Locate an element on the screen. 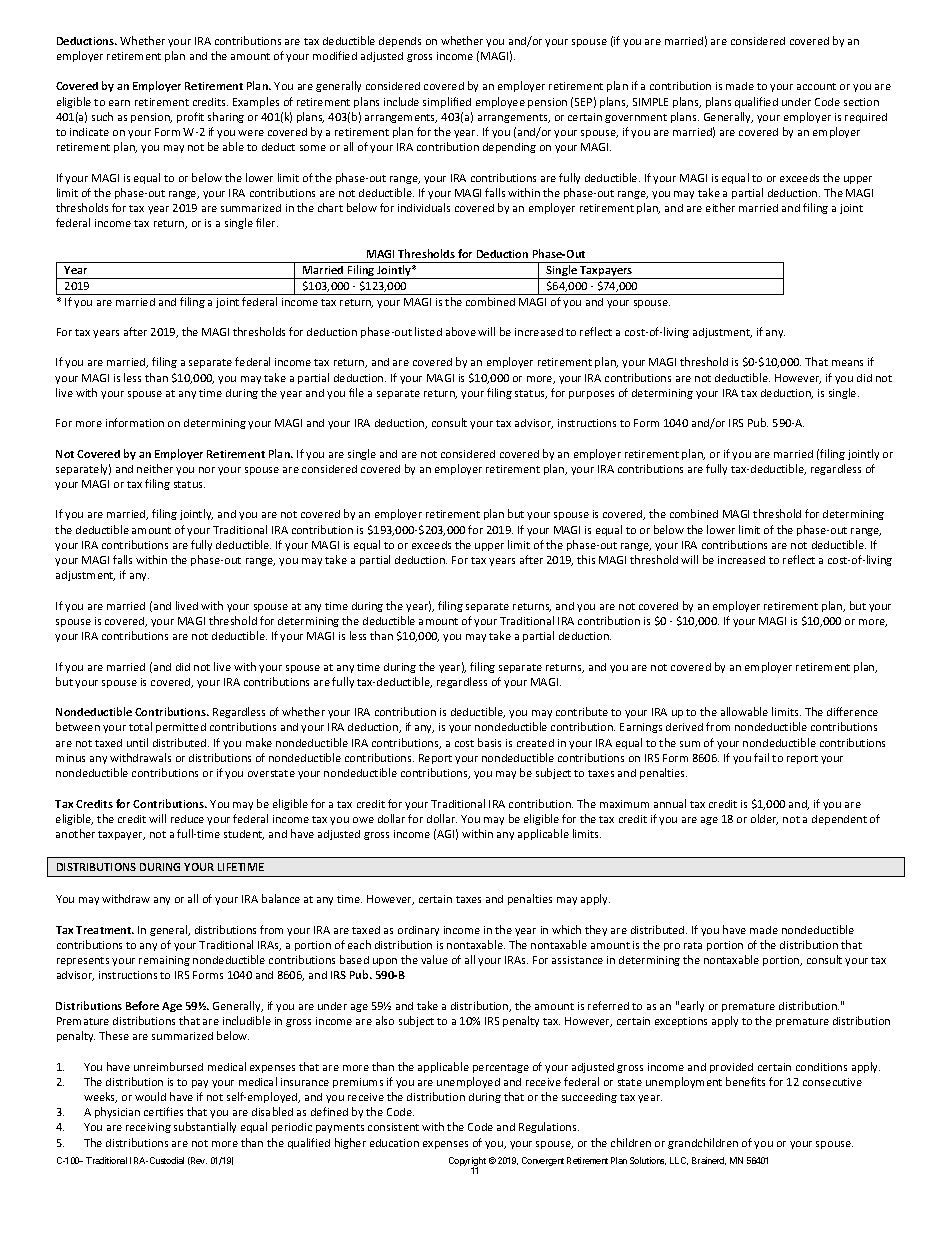 This screenshot has height=1233, width=952. profit is located at coordinates (190, 117).
